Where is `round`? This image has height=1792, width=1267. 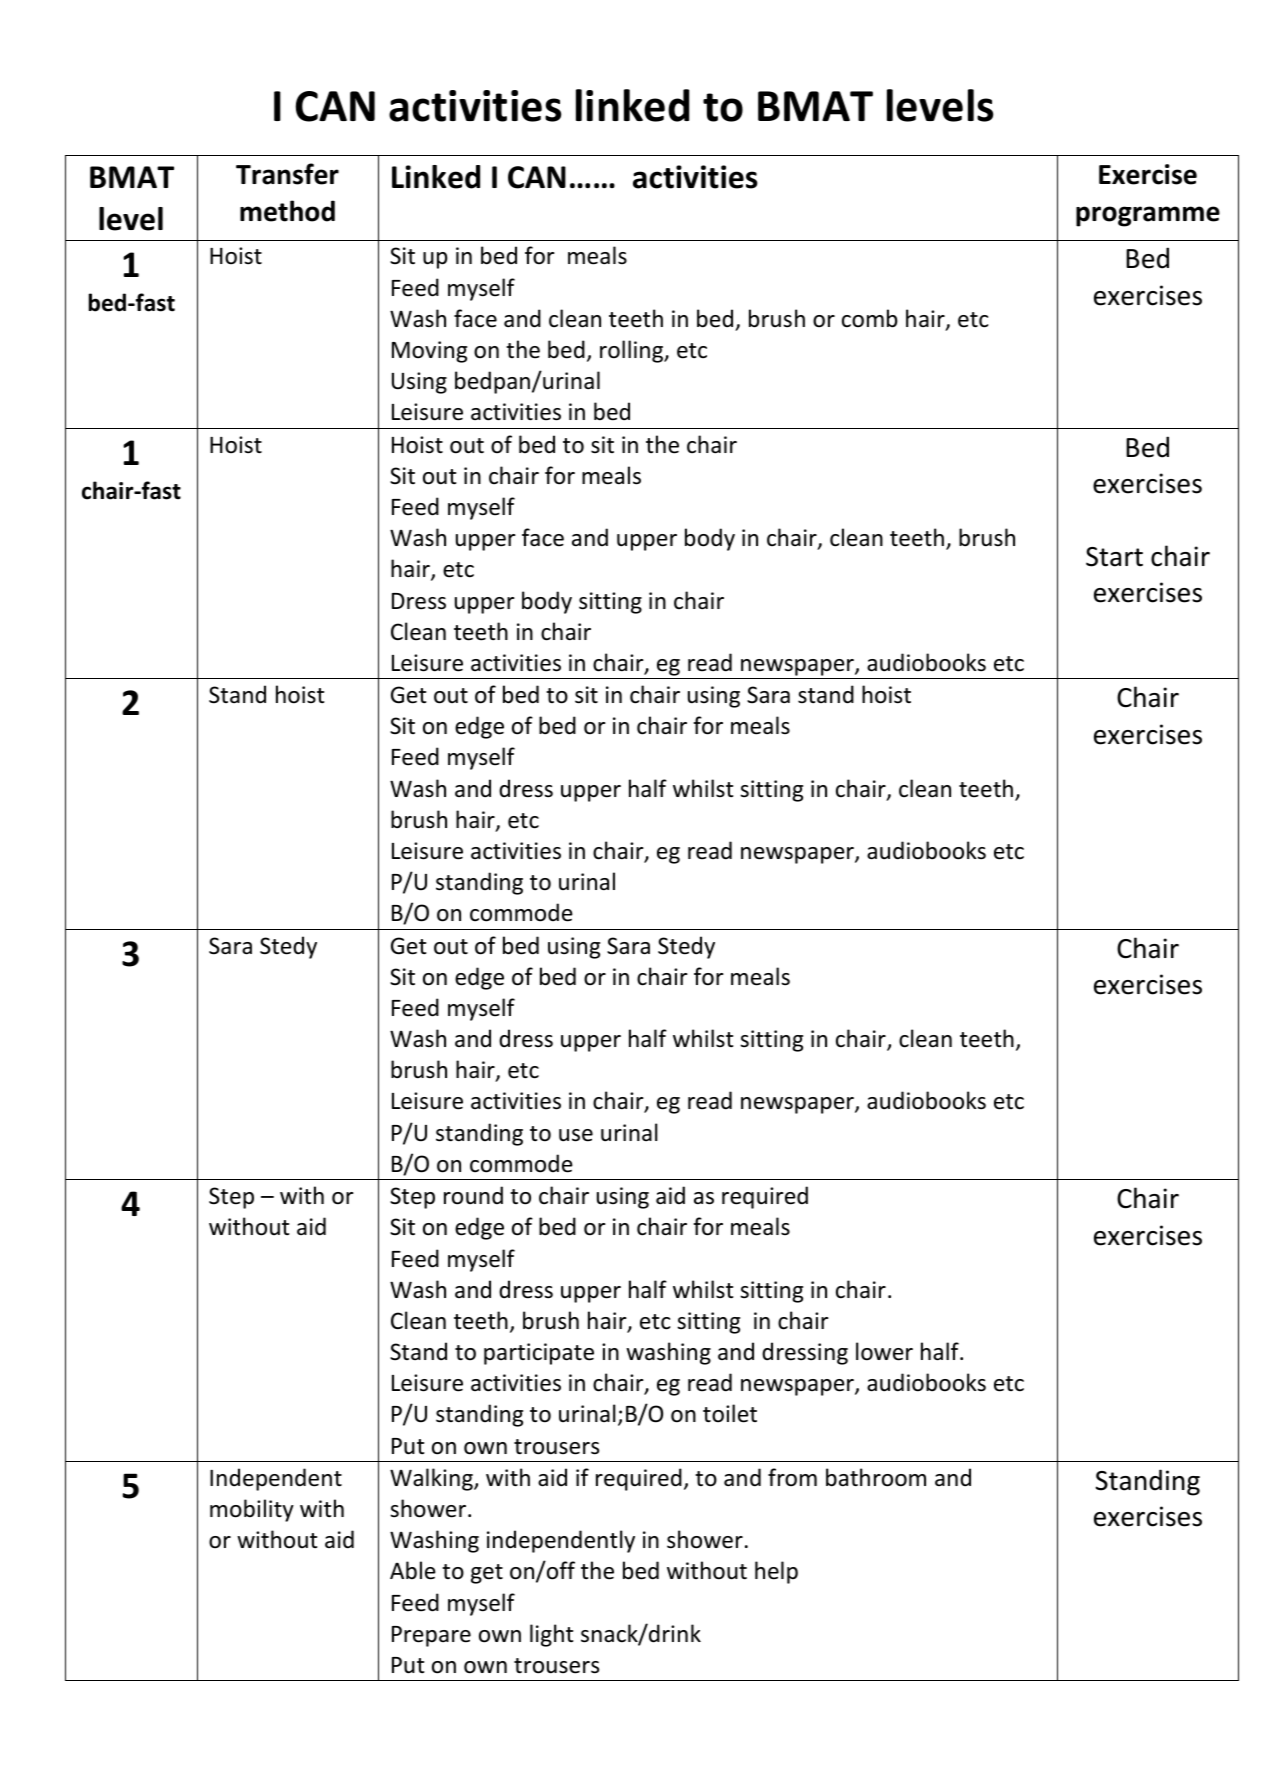 round is located at coordinates (473, 1195).
